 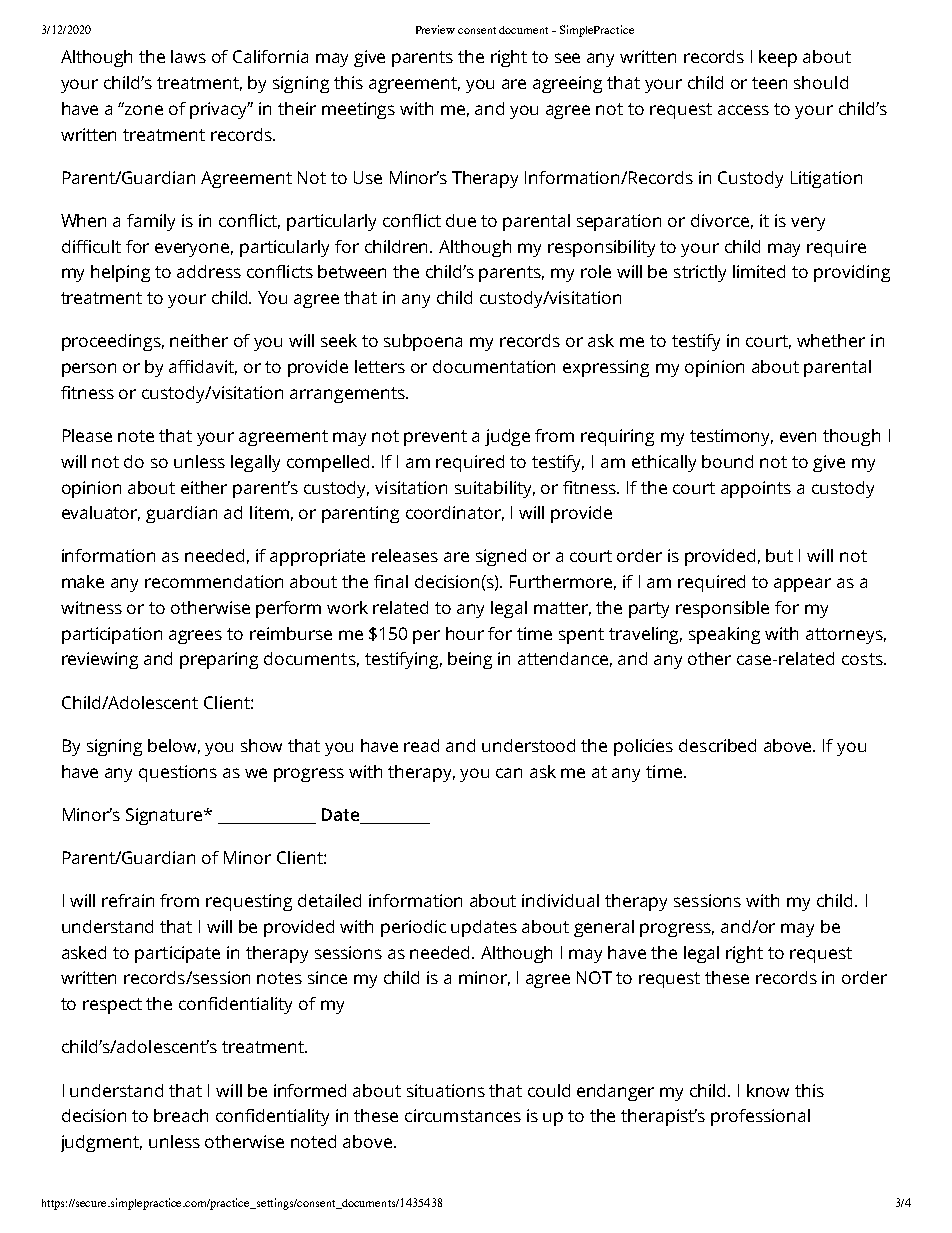 I want to click on Signature, so click(x=165, y=816).
